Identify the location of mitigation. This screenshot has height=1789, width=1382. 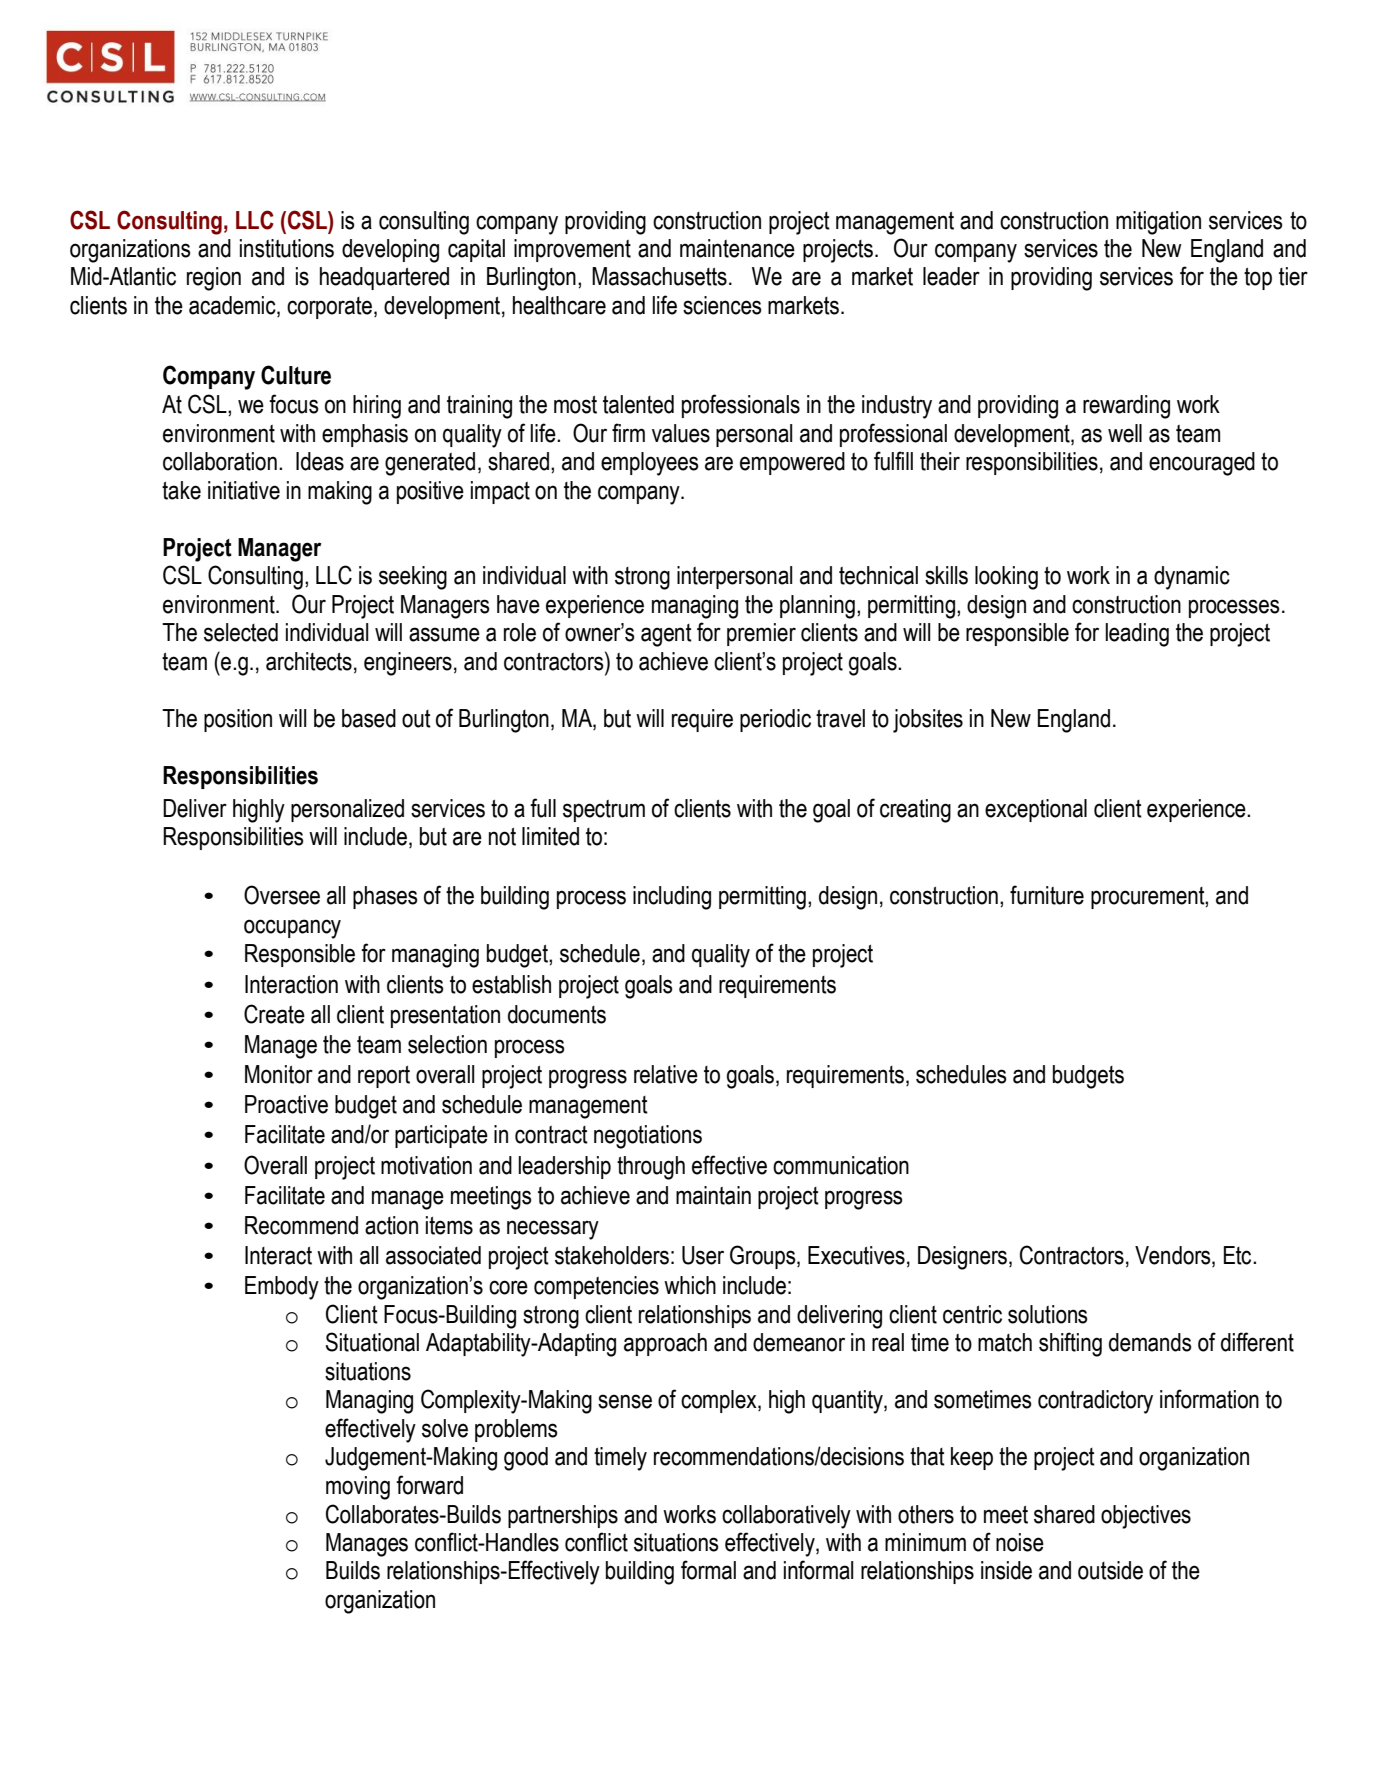
(1158, 223).
